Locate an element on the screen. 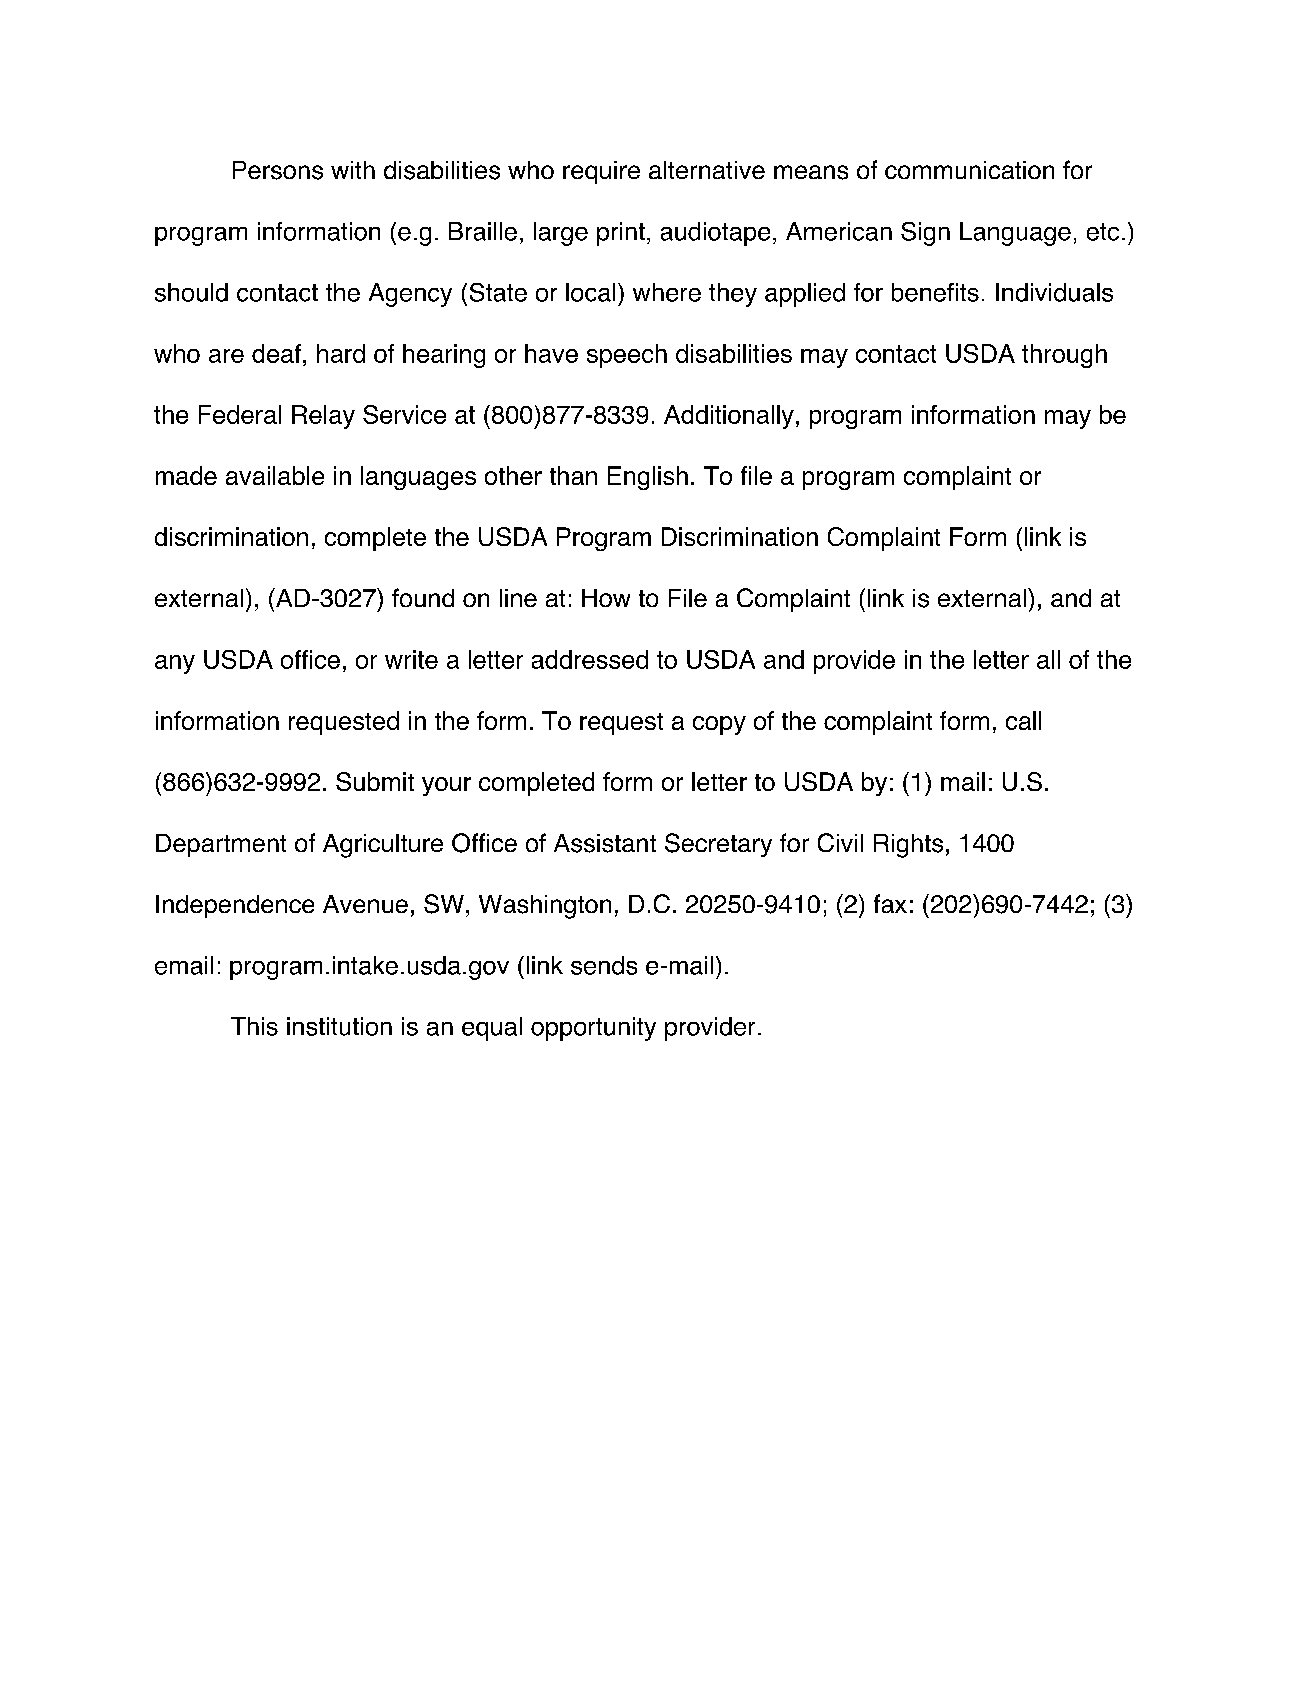 Image resolution: width=1299 pixels, height=1681 pixels. Relay is located at coordinates (323, 417).
